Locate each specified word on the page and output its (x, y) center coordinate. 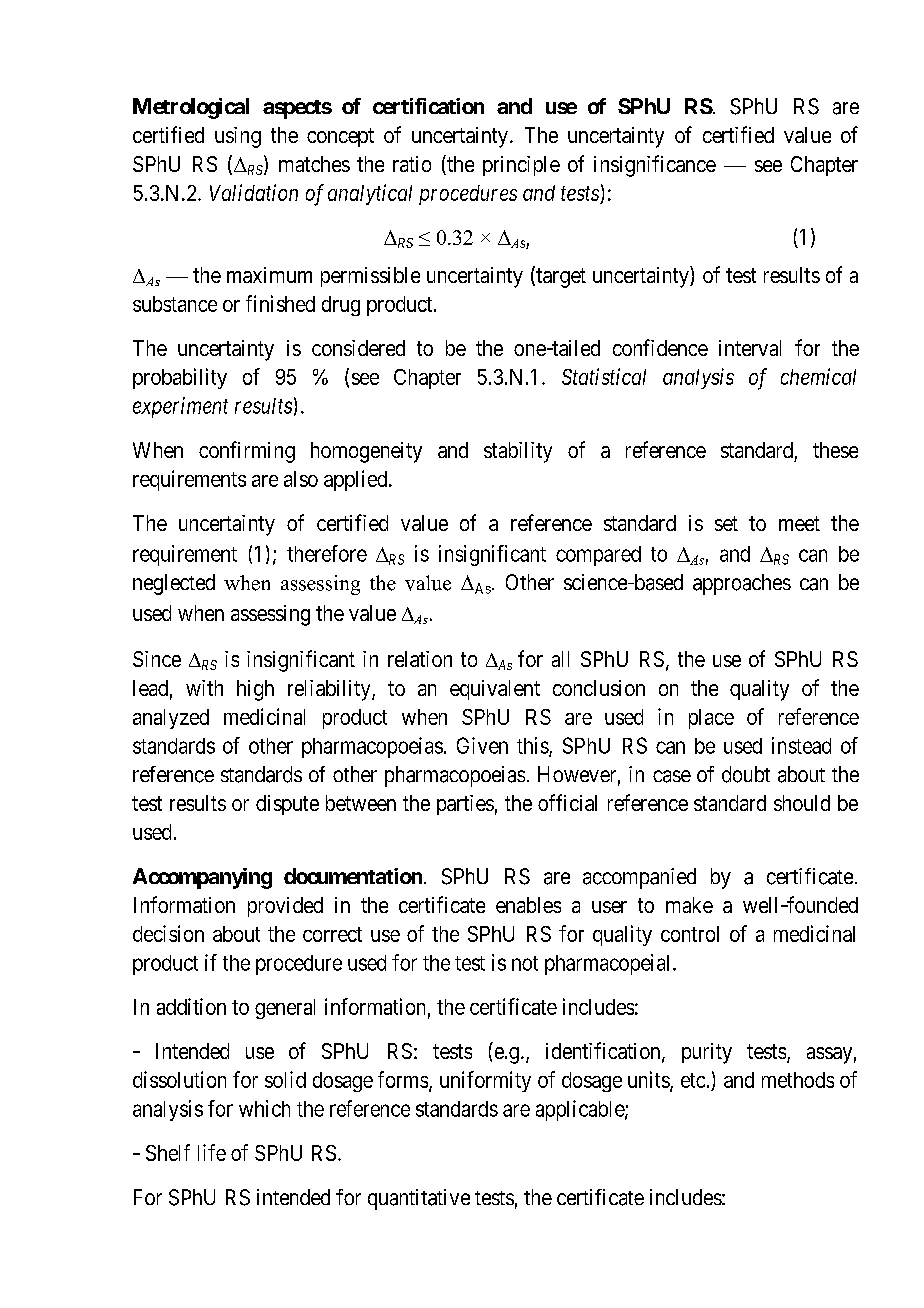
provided (285, 907)
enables (528, 905)
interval (750, 348)
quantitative (419, 1199)
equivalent (495, 690)
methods (798, 1080)
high (255, 690)
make (689, 905)
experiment (180, 407)
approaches (742, 584)
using (238, 137)
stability (518, 452)
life (212, 1152)
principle (521, 166)
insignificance (655, 166)
